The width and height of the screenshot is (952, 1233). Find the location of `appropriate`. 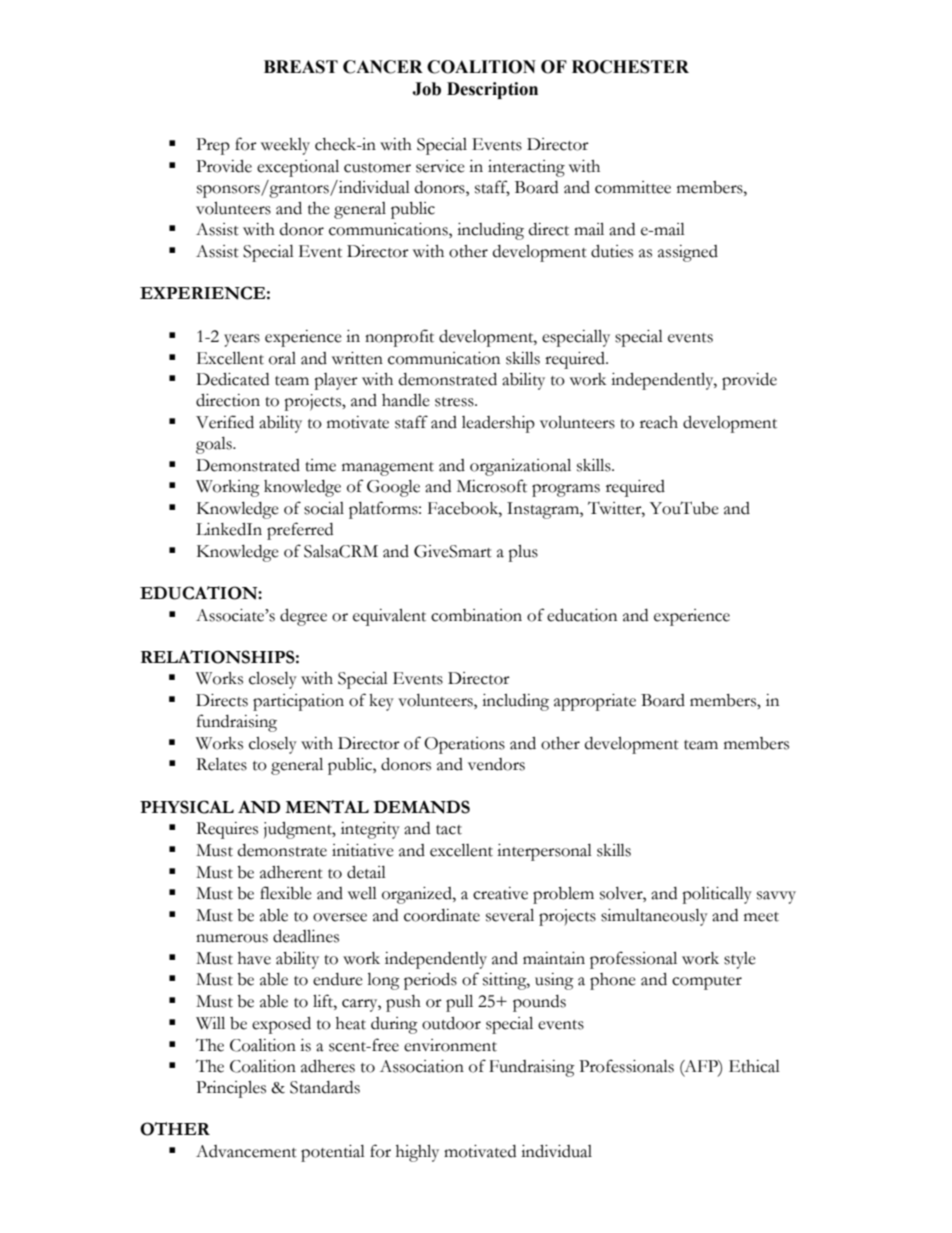

appropriate is located at coordinates (595, 702).
